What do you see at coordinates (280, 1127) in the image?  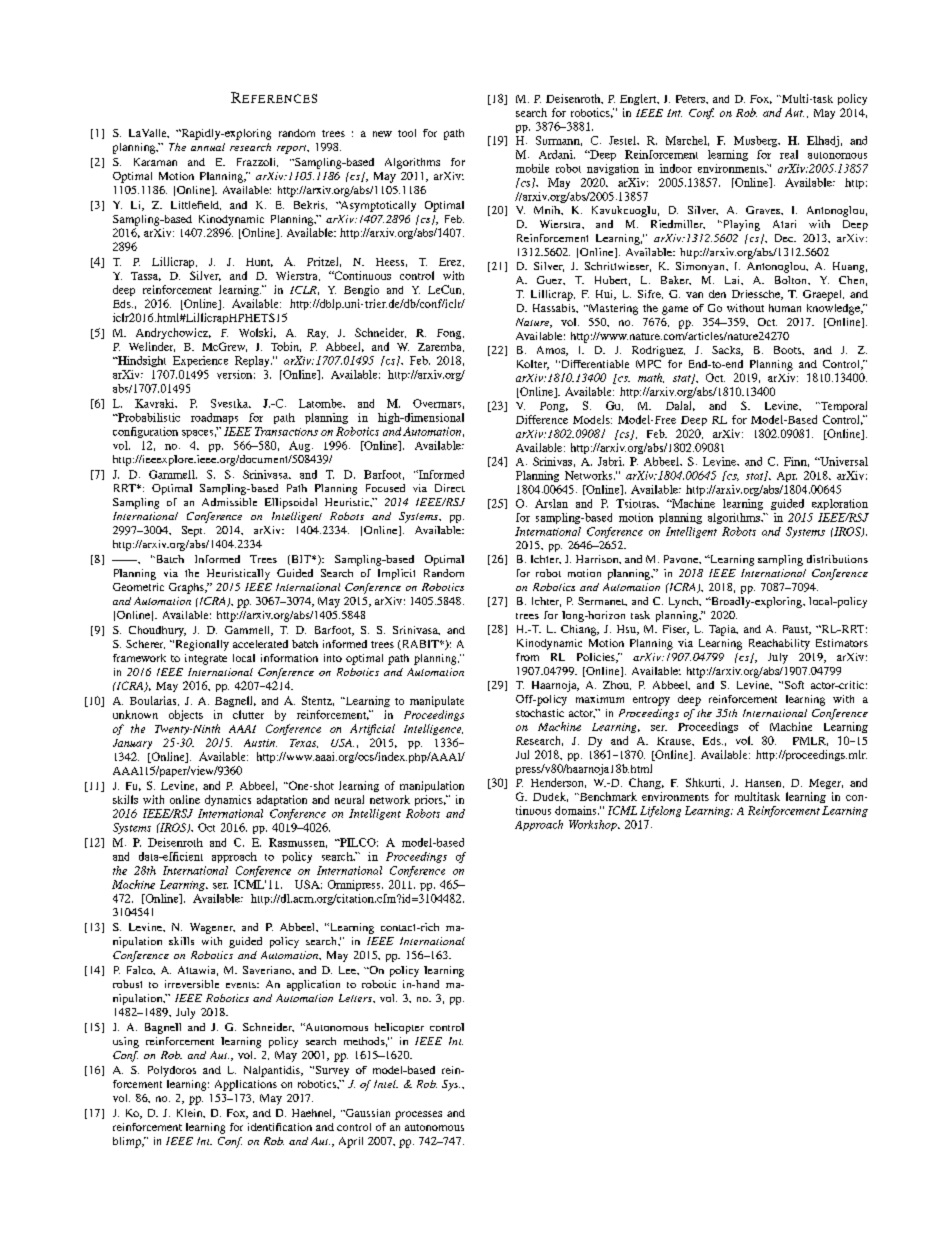 I see `identification` at bounding box center [280, 1127].
